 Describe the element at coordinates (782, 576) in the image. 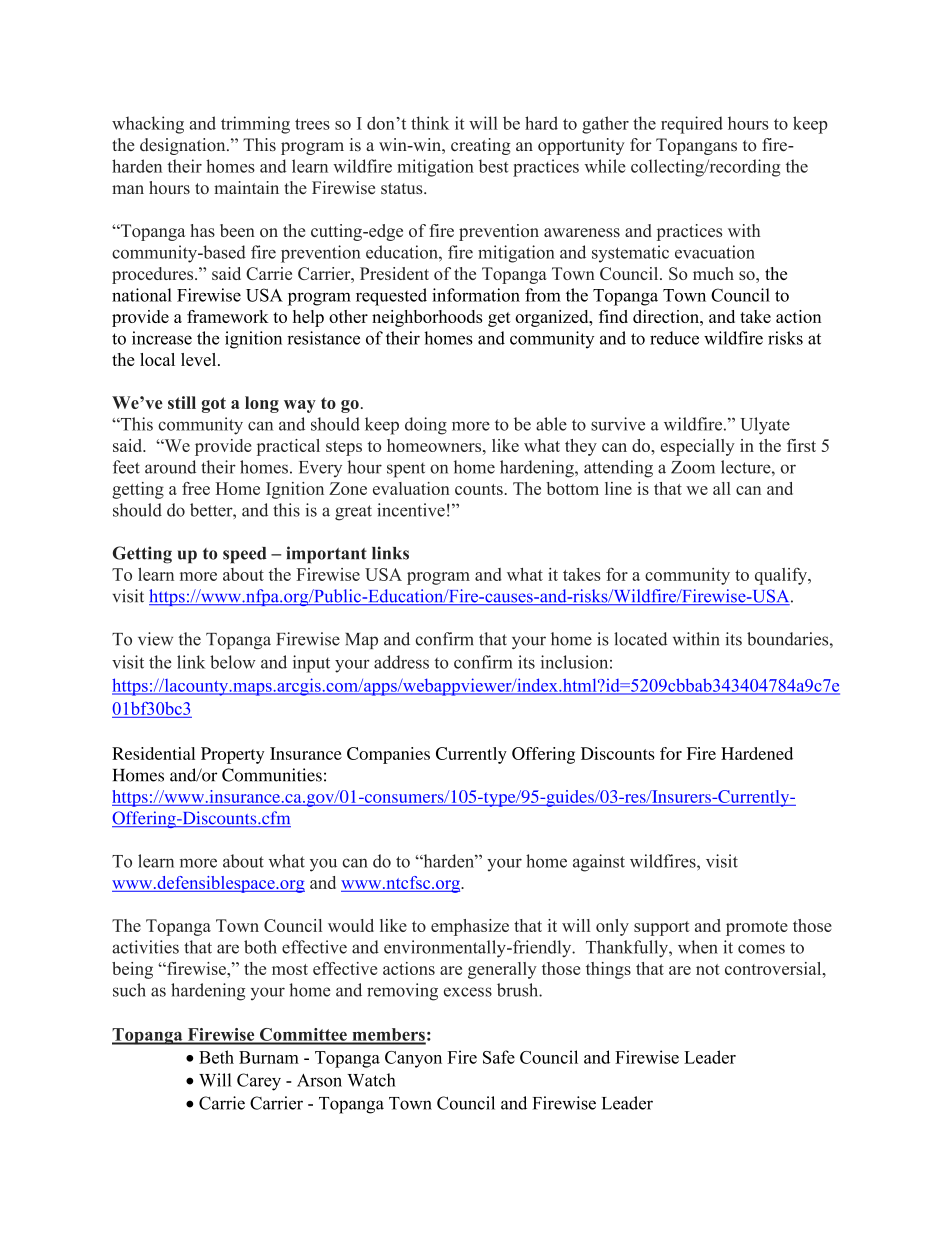

I see `qualify` at that location.
